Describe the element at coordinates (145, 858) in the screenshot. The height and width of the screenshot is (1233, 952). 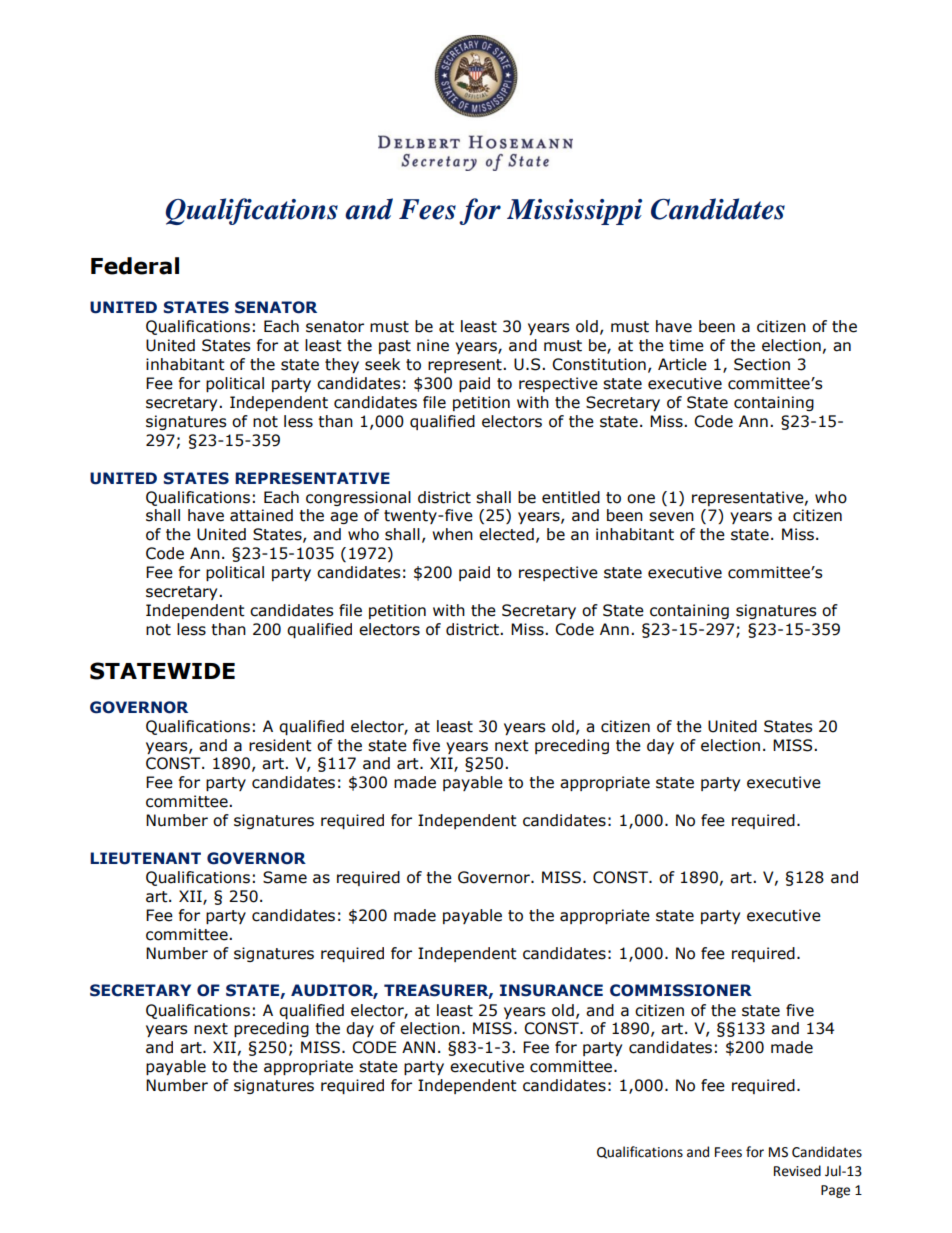
I see `LIEUTENANT` at that location.
